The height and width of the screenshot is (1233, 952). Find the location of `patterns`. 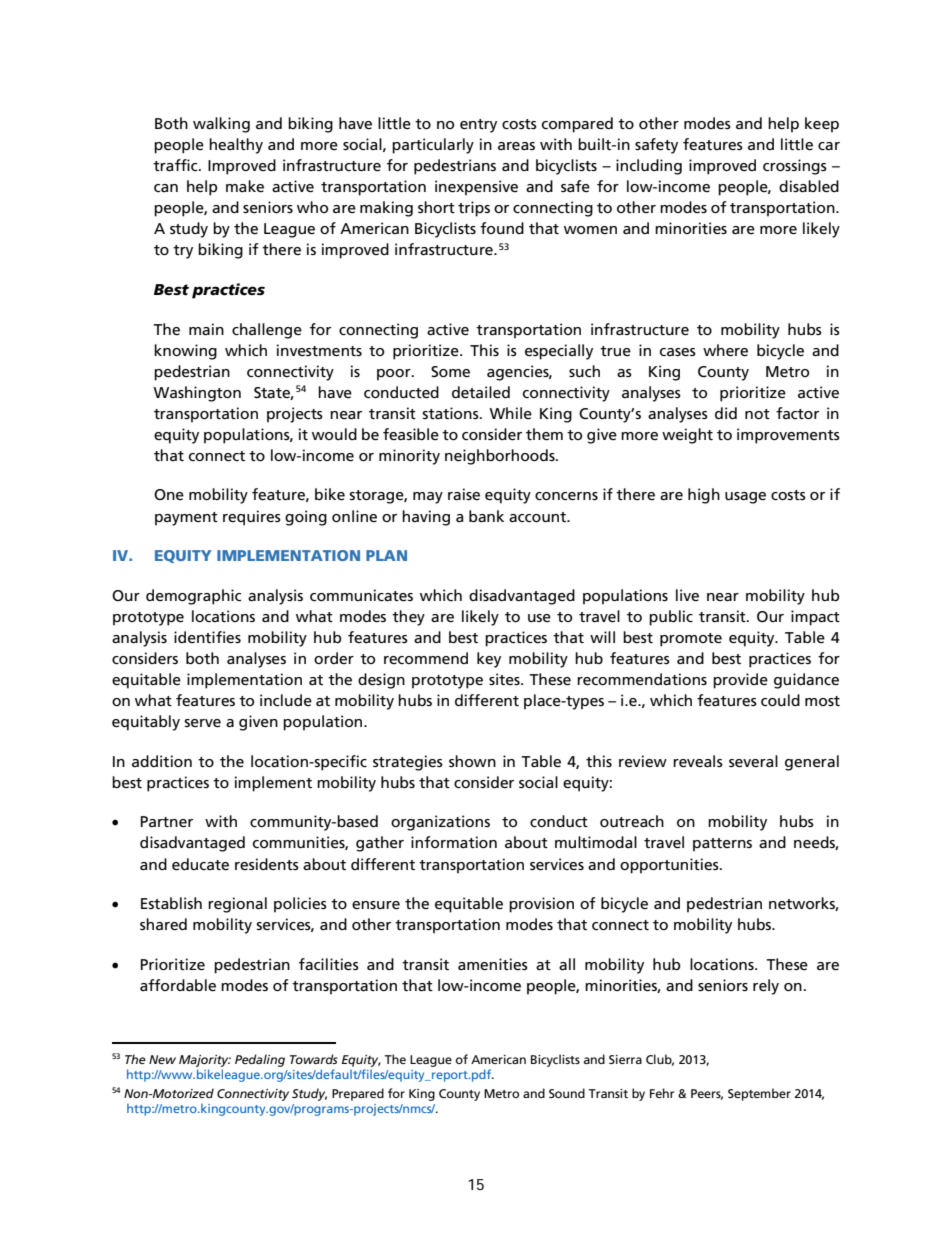

patterns is located at coordinates (722, 845).
